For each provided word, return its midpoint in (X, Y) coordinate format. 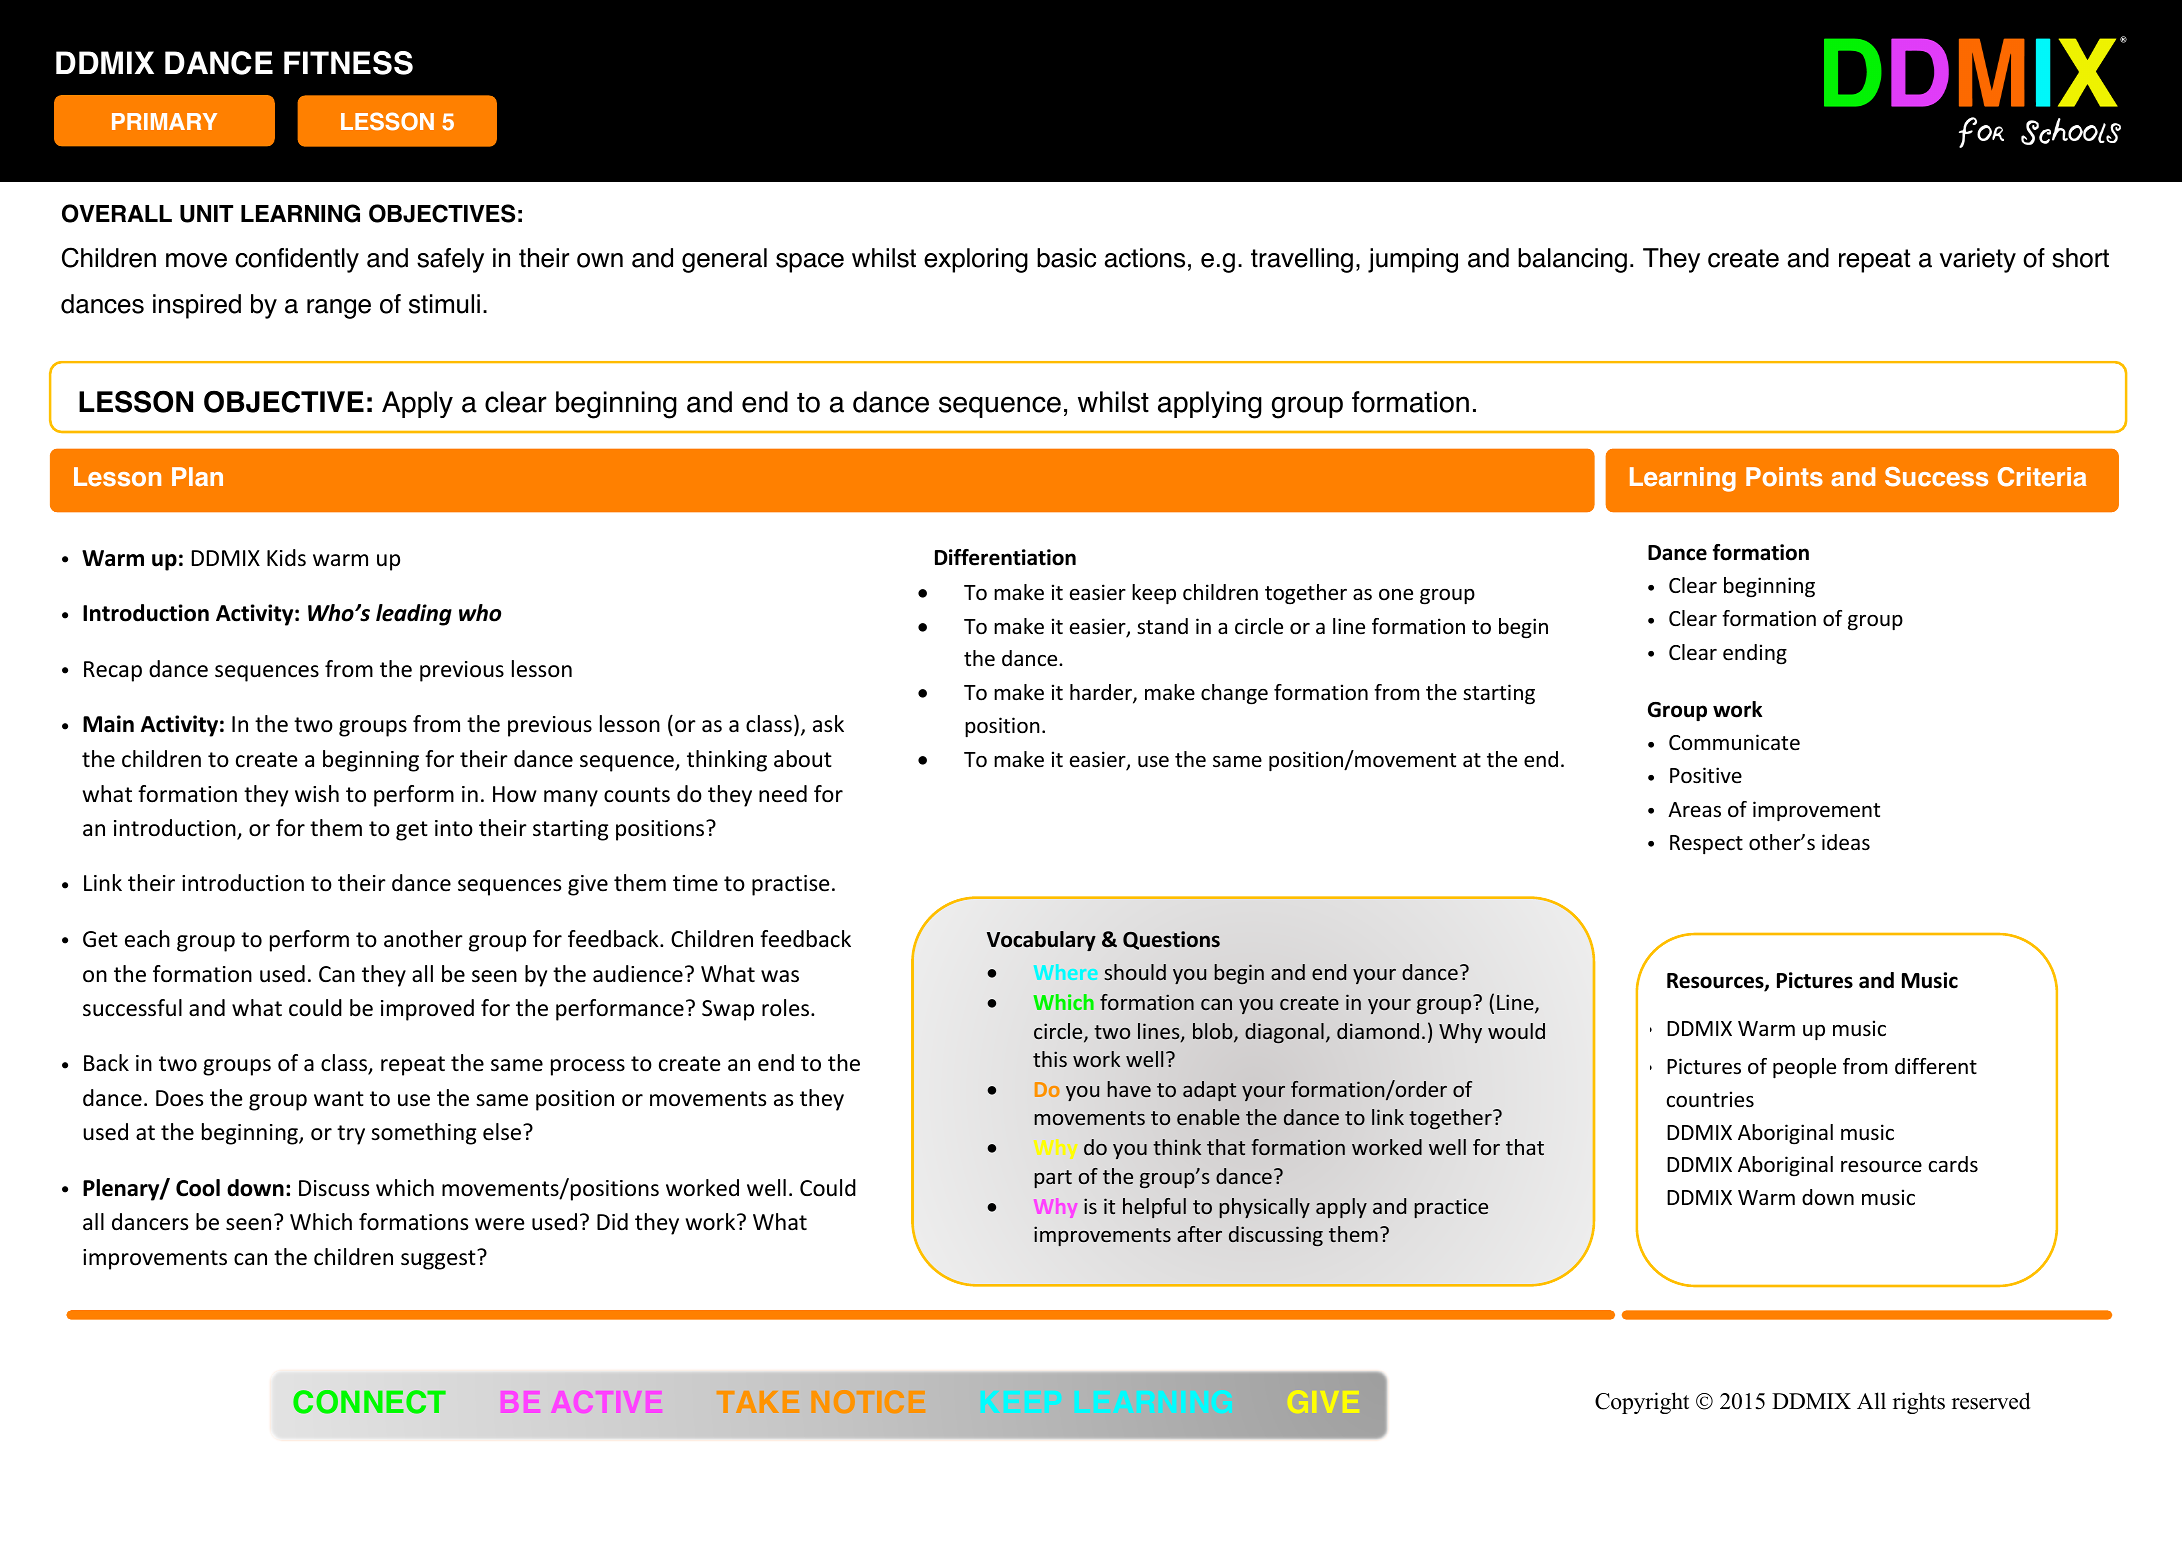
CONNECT (369, 1402)
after (1199, 1234)
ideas (1846, 842)
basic (1066, 258)
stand (1162, 626)
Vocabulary (1041, 941)
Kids (286, 558)
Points (1784, 477)
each (147, 939)
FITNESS (348, 63)
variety (1978, 260)
